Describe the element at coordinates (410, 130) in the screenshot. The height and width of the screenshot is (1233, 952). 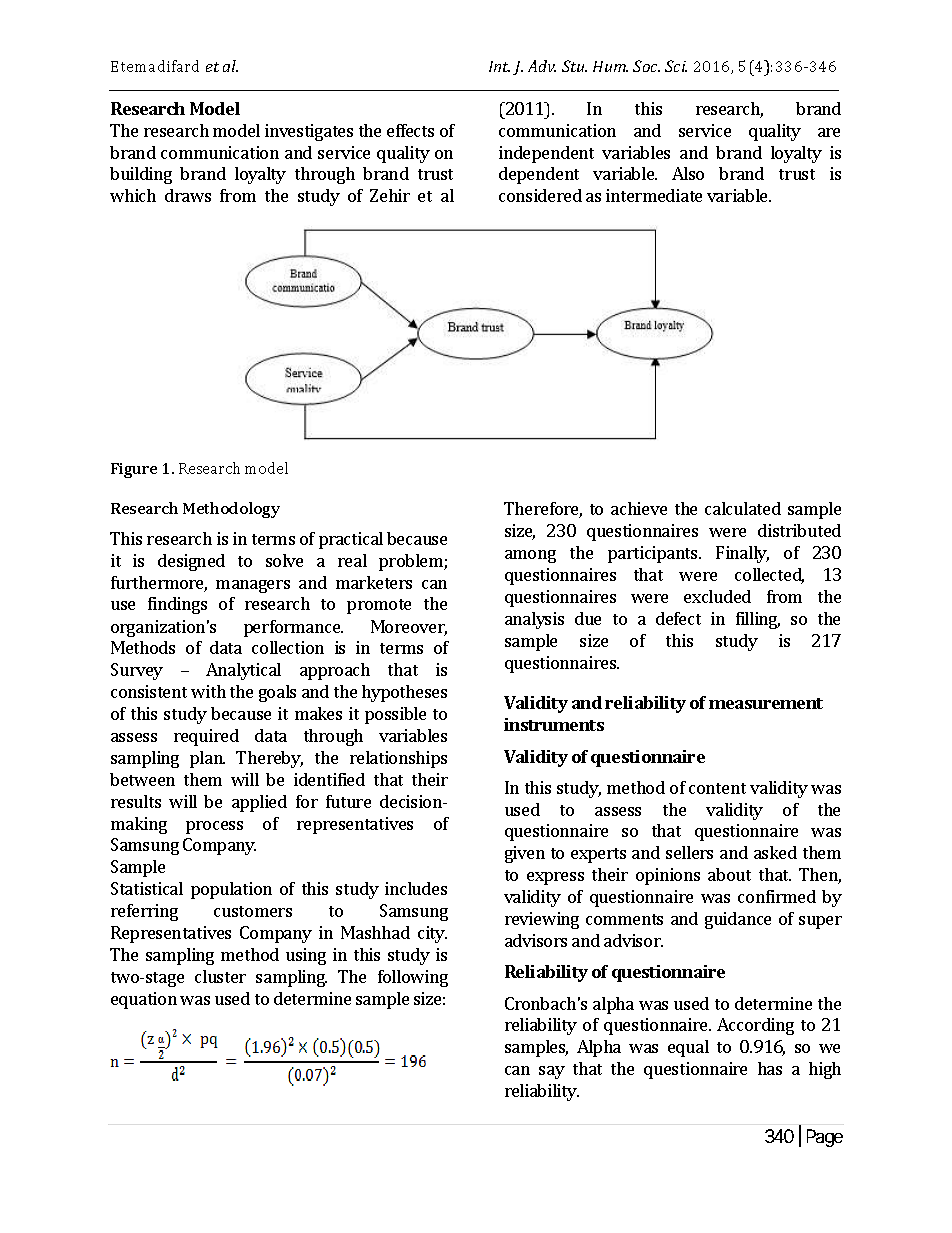
I see `effects` at that location.
